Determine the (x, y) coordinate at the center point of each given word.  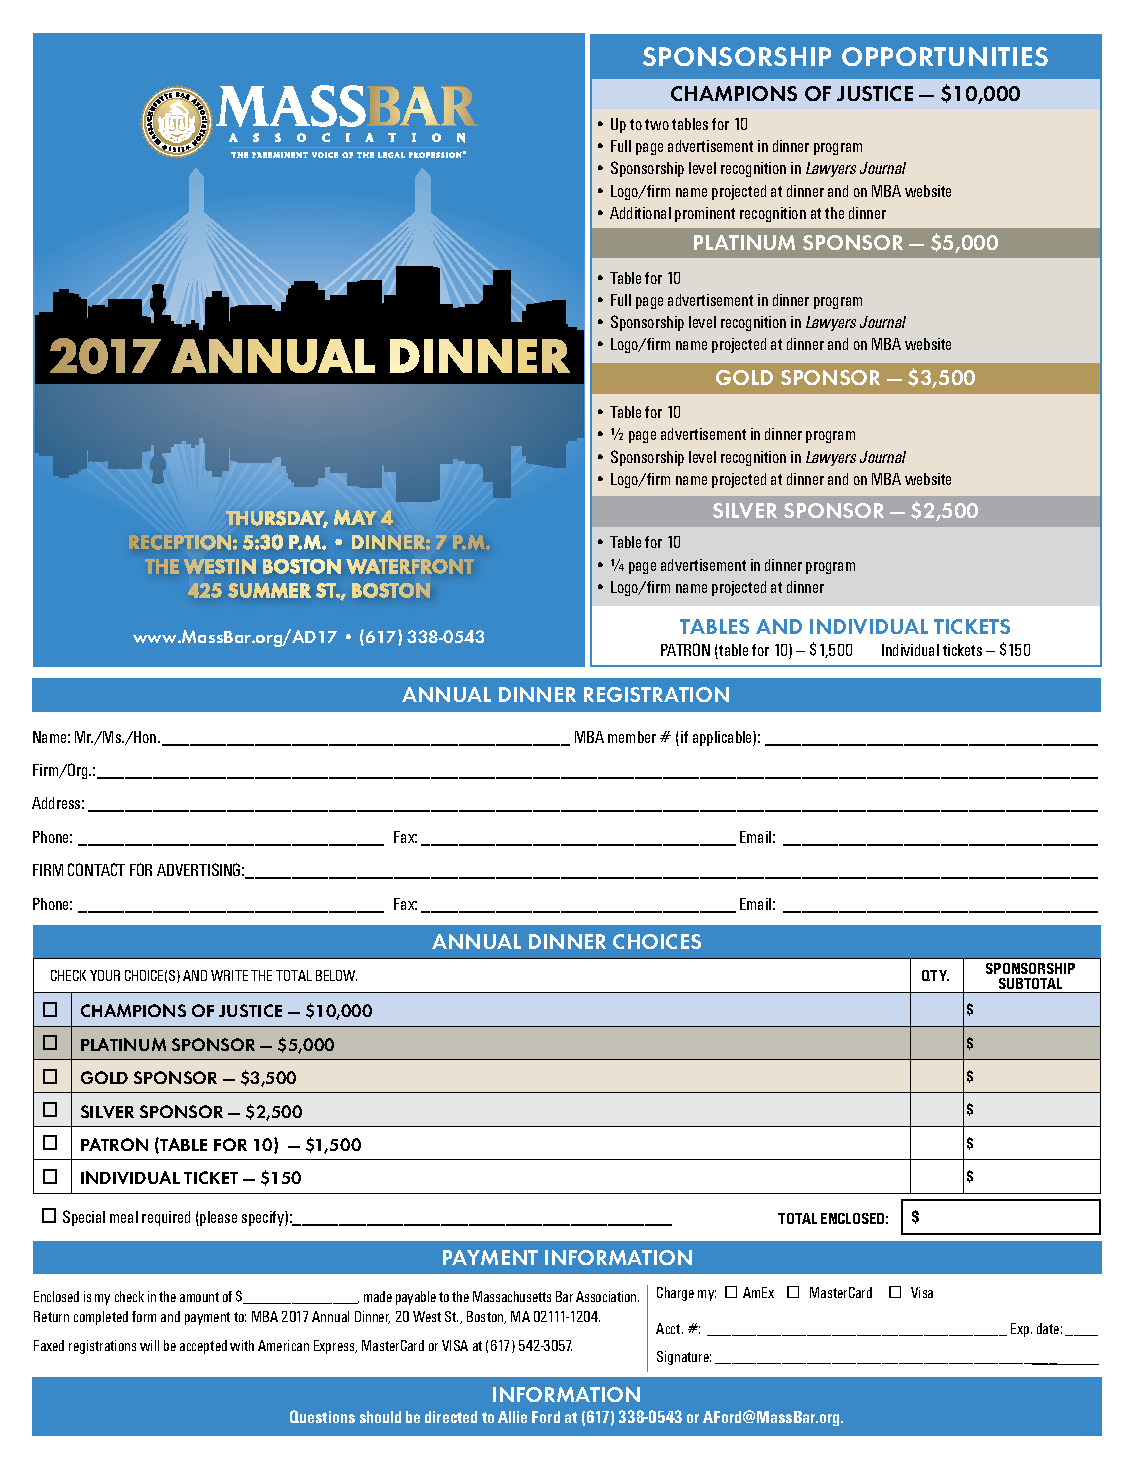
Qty (935, 975)
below (336, 975)
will (149, 1345)
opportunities (945, 56)
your (105, 975)
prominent (705, 214)
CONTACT (96, 869)
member (632, 737)
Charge (675, 1294)
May (355, 517)
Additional (640, 213)
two (657, 124)
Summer (269, 590)
